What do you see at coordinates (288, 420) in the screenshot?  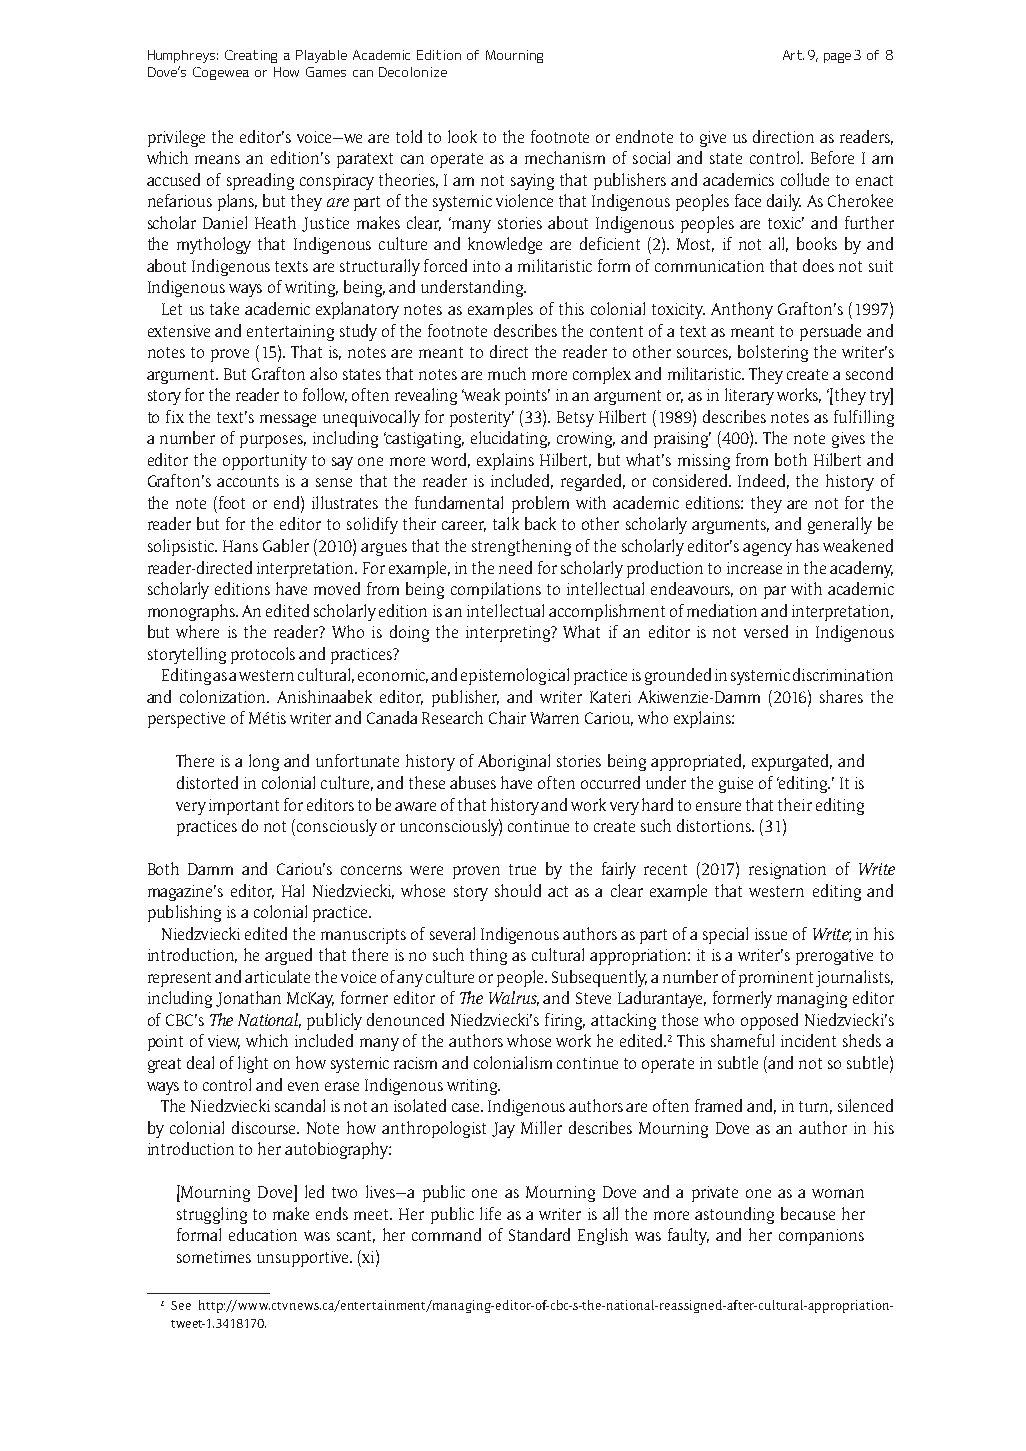 I see `message` at bounding box center [288, 420].
